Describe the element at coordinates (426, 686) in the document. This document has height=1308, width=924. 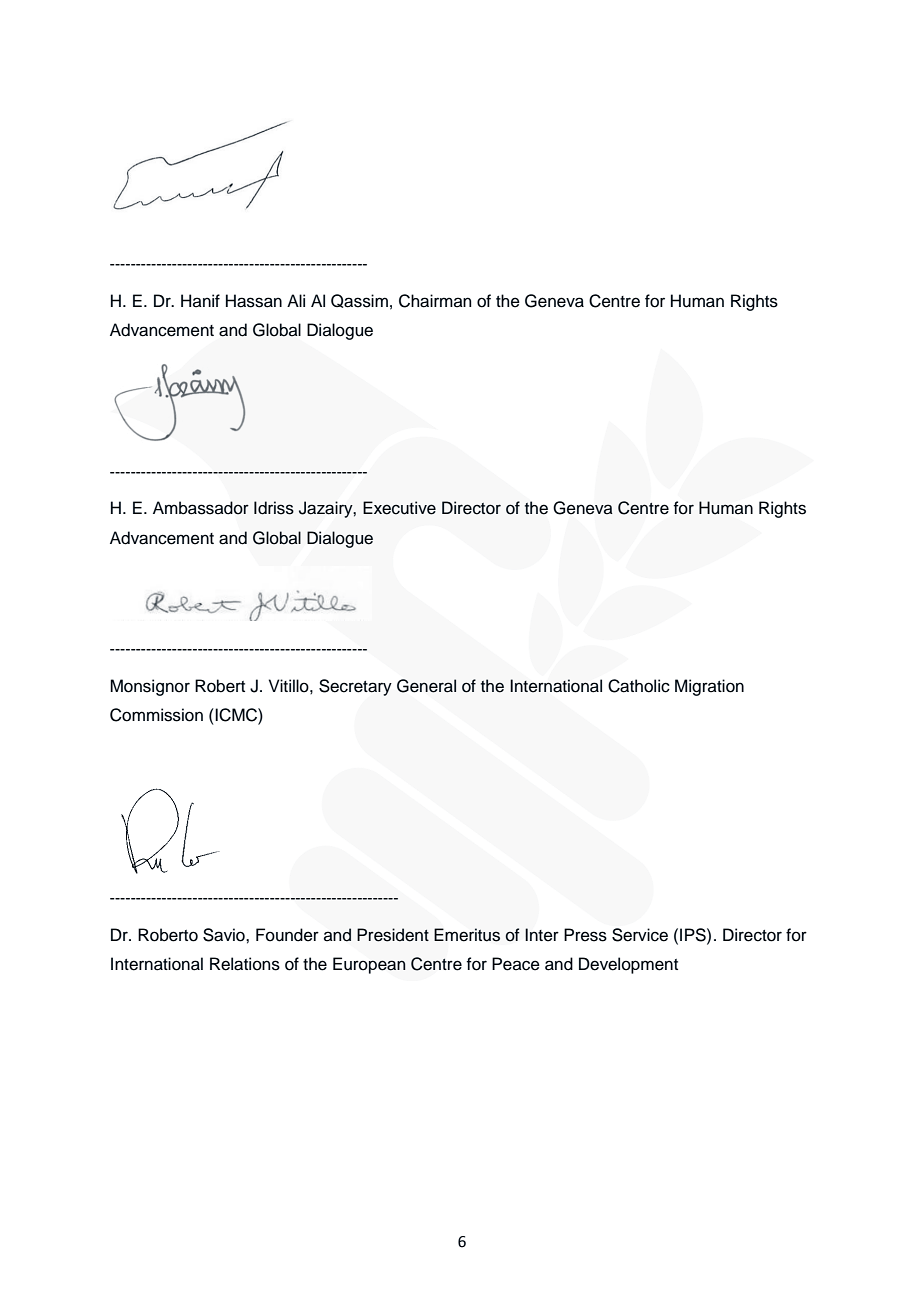
I see `General` at that location.
